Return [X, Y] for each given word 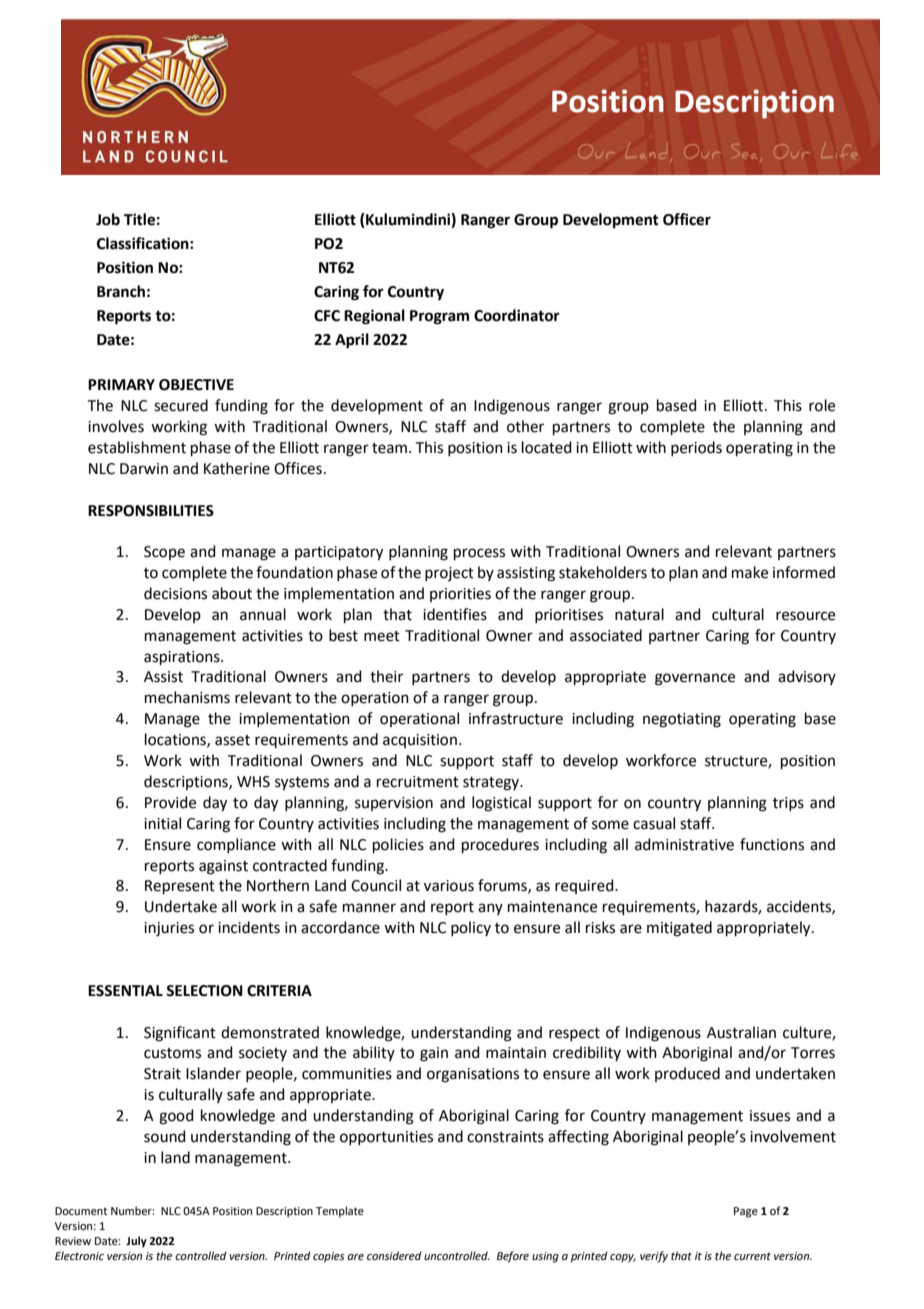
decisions [175, 593]
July [136, 1242]
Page [746, 1212]
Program [439, 317]
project [449, 574]
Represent [180, 887]
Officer [687, 219]
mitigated [679, 929]
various [449, 886]
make [750, 572]
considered [394, 1255]
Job [108, 219]
